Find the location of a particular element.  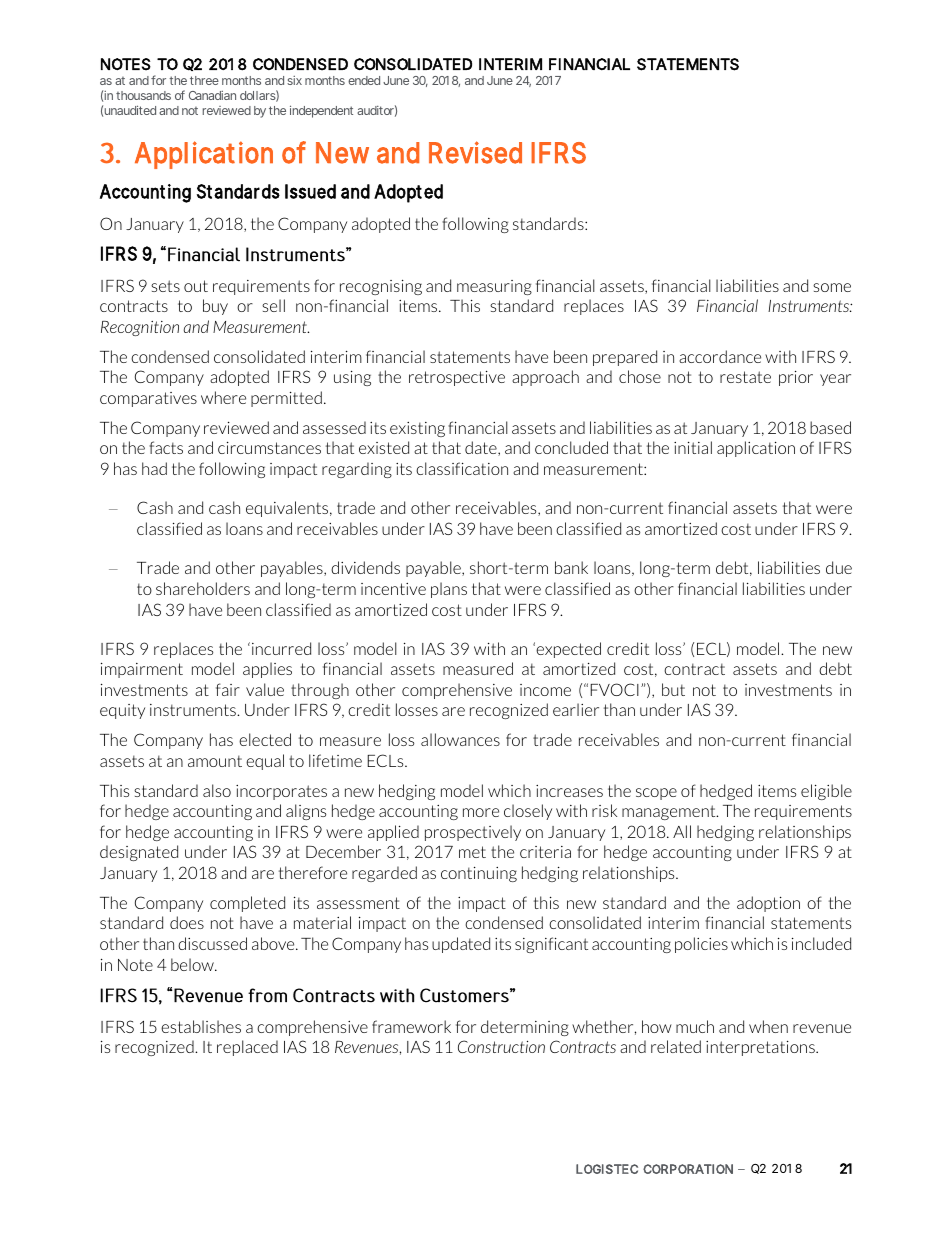

due is located at coordinates (839, 567).
